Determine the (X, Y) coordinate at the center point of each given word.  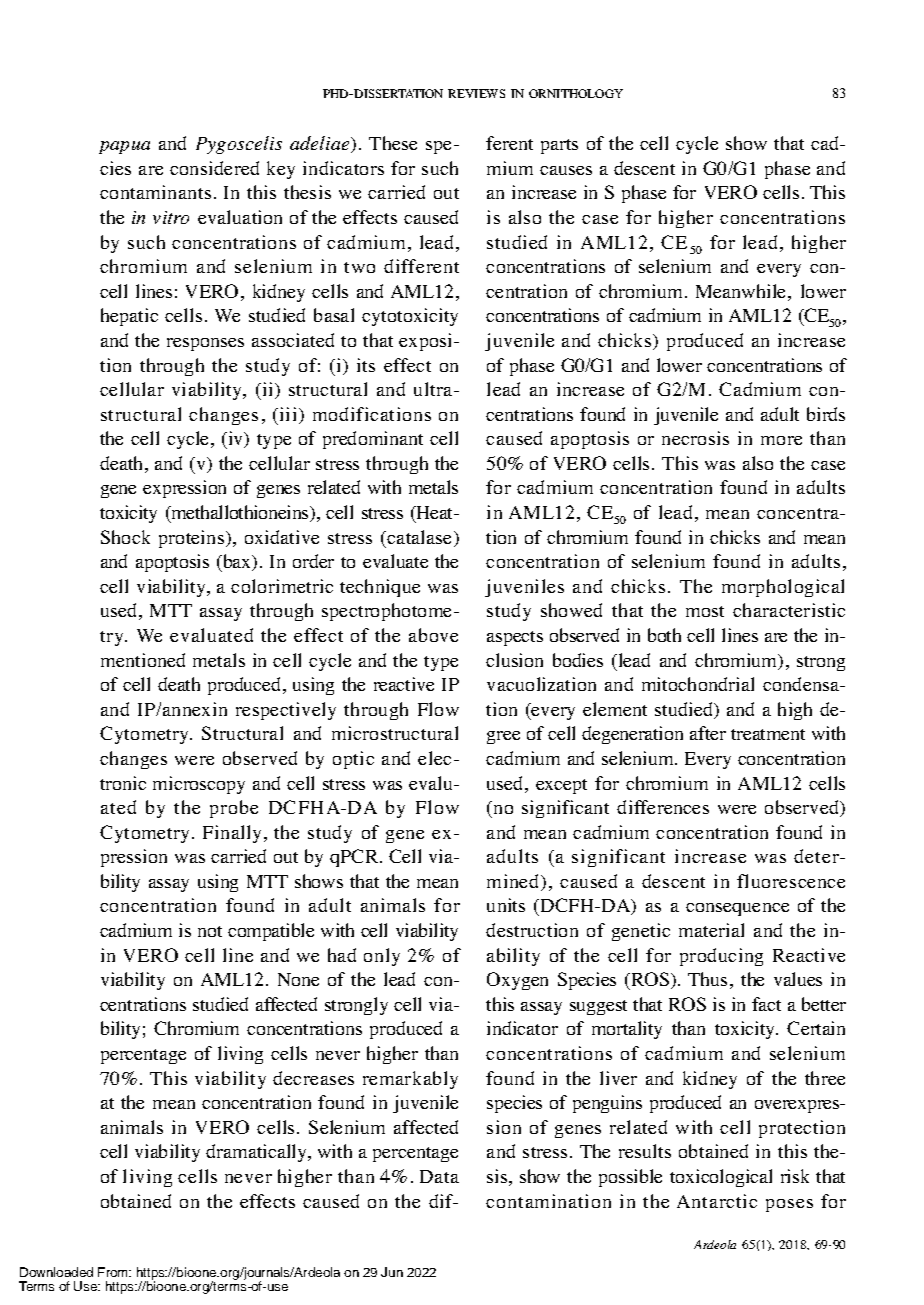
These (393, 143)
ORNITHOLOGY (576, 93)
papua (124, 147)
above (433, 635)
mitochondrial (698, 684)
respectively (286, 711)
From (114, 1272)
